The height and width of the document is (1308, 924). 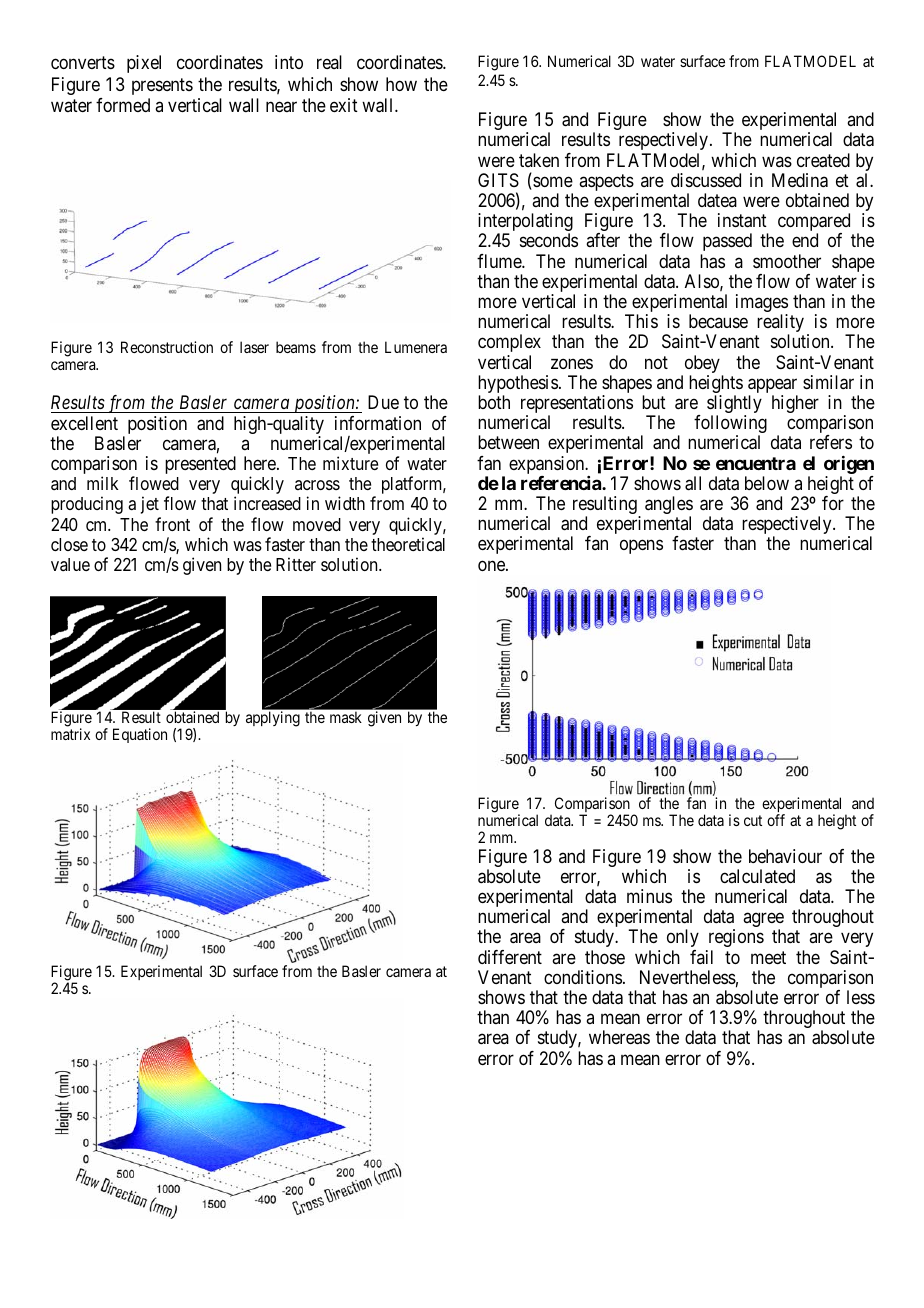 What do you see at coordinates (167, 347) in the document?
I see `Reconstruction` at bounding box center [167, 347].
